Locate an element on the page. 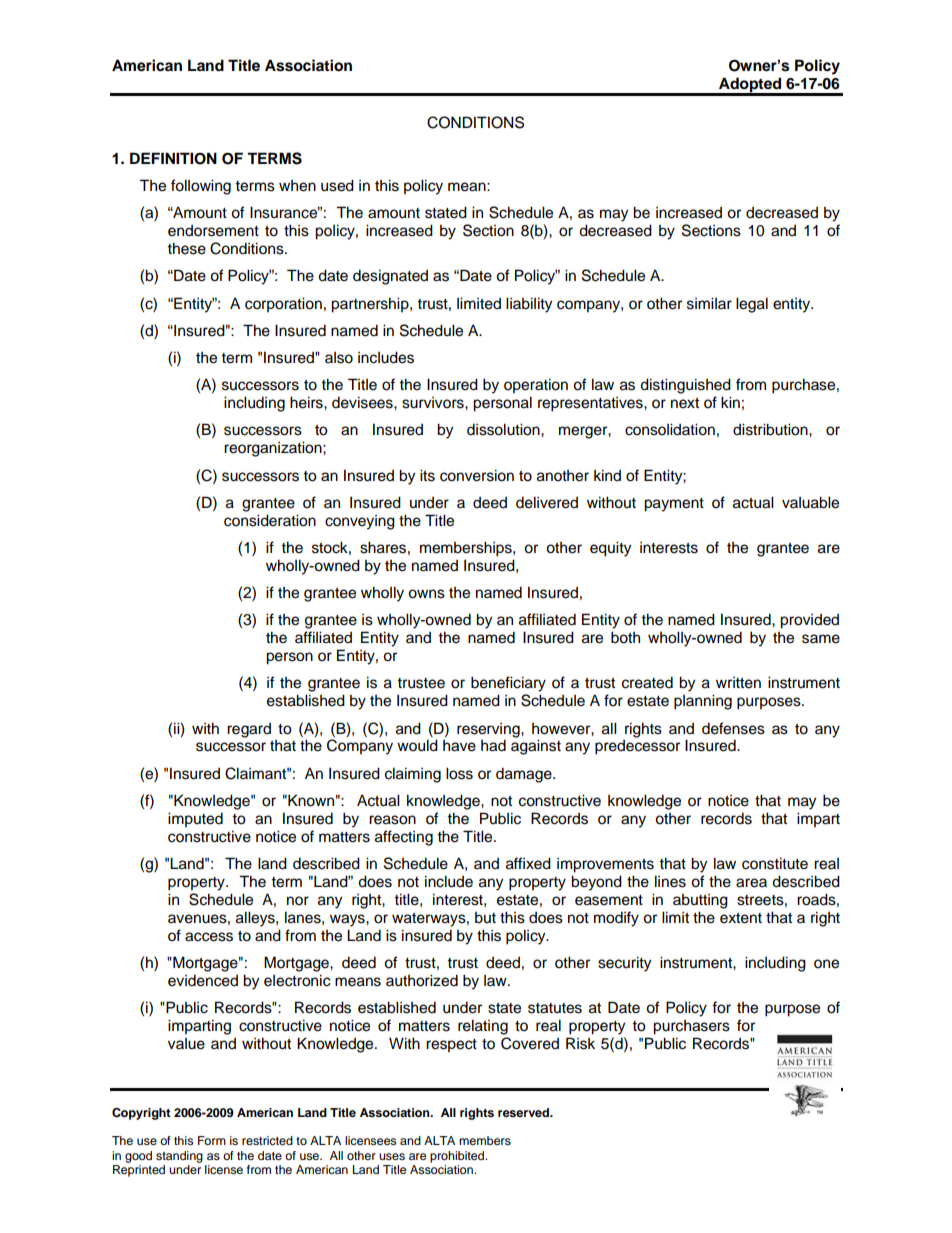 This document has width=952, height=1233. imputed is located at coordinates (195, 820).
